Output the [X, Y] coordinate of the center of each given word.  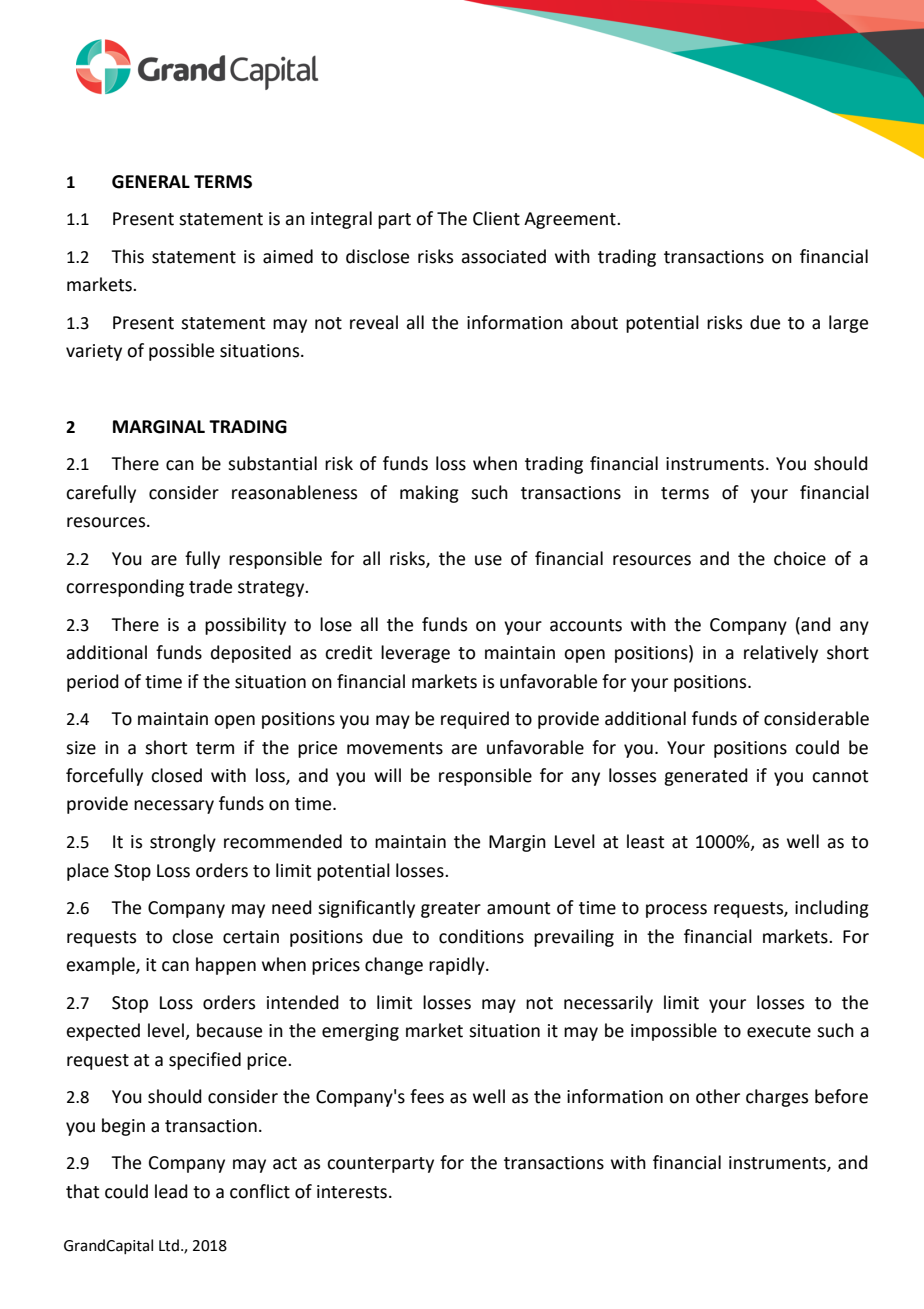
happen [226, 966]
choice [800, 558]
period [93, 683]
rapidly [458, 966]
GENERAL [151, 182]
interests [352, 1192]
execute [779, 1031]
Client [496, 218]
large [848, 324]
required [475, 720]
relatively [781, 654]
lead [171, 1191]
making [429, 494]
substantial [272, 463]
